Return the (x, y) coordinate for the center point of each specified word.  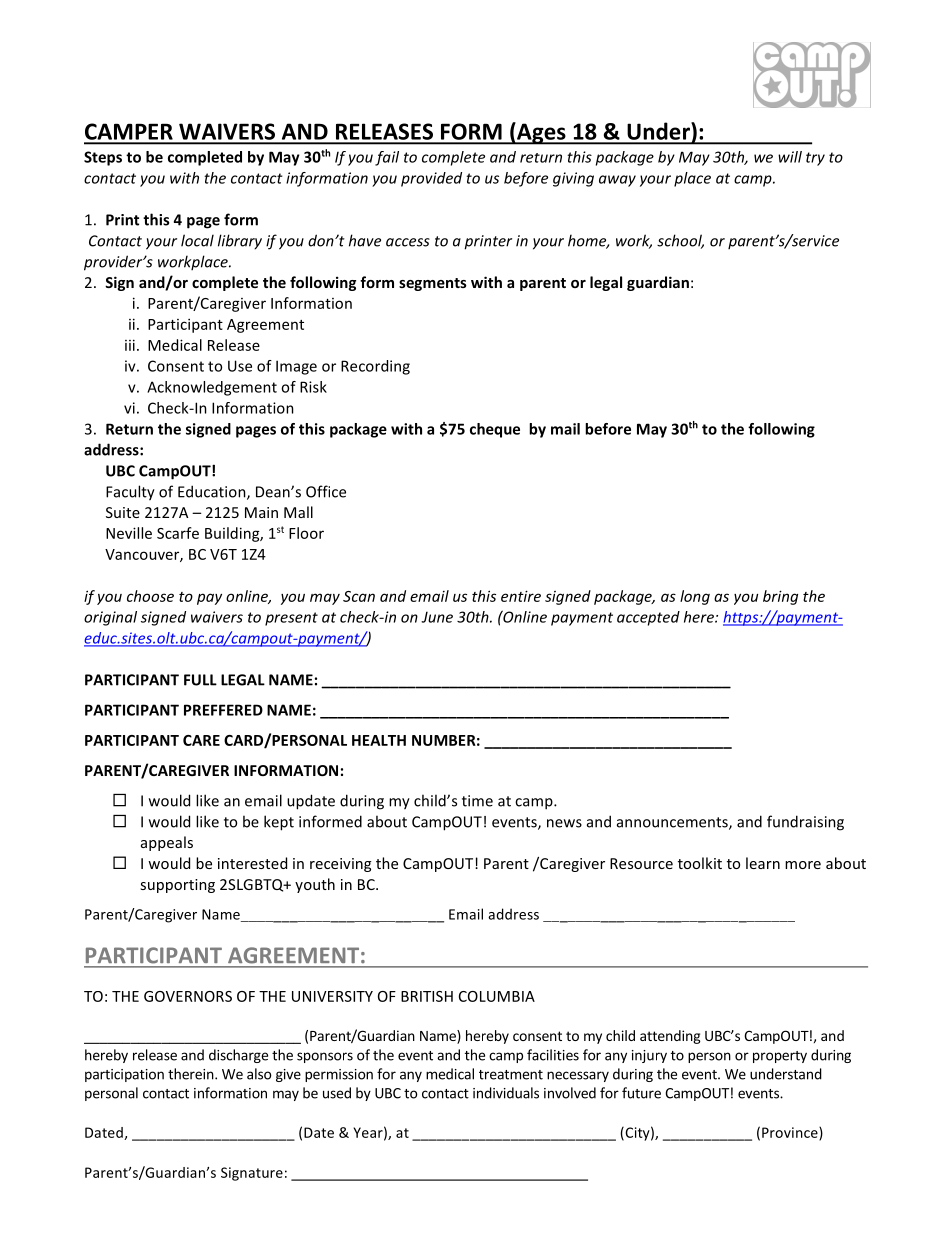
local (197, 240)
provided (431, 179)
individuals (506, 1093)
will (790, 157)
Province (791, 1133)
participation (124, 1075)
